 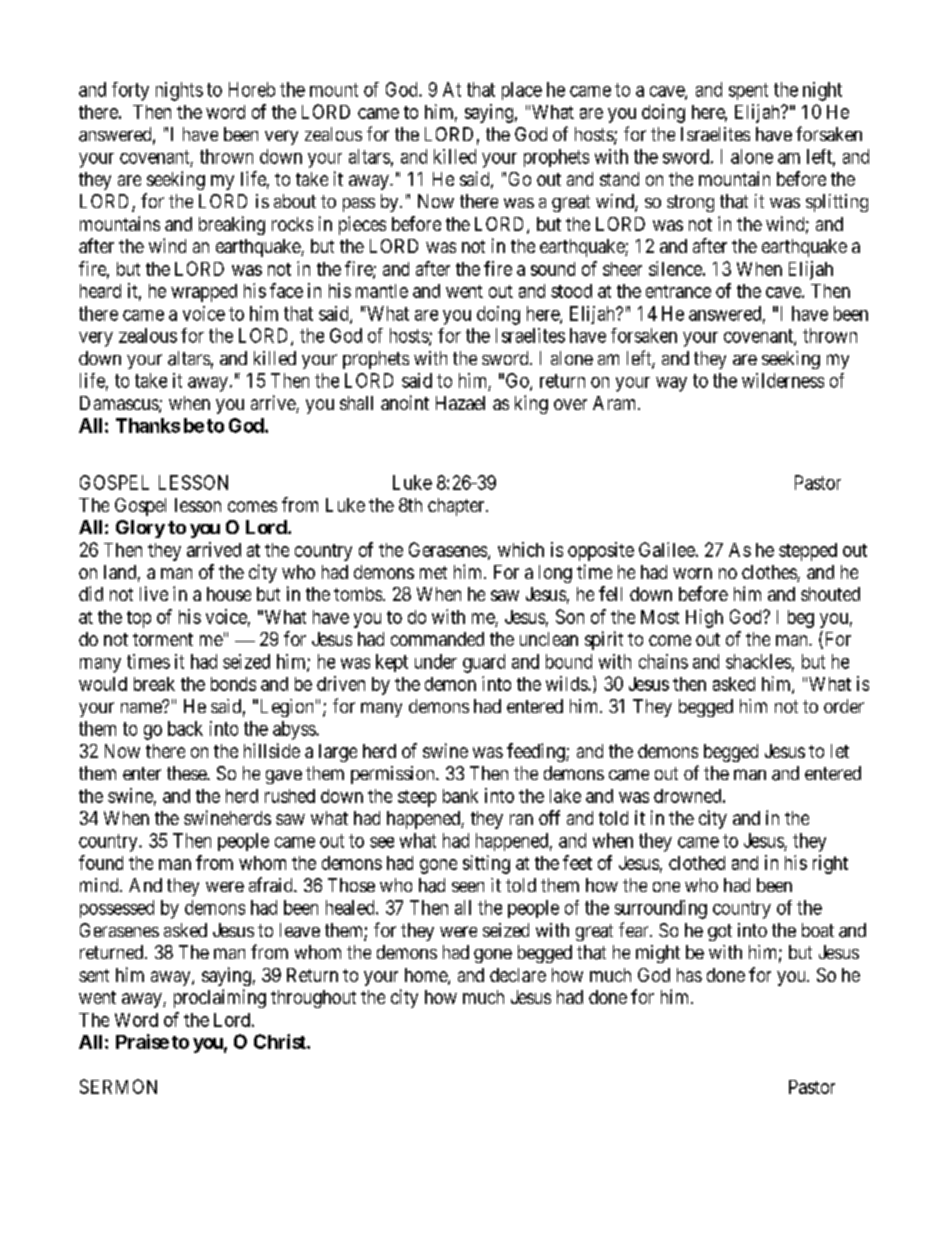 I want to click on SERMON, so click(x=118, y=1086).
